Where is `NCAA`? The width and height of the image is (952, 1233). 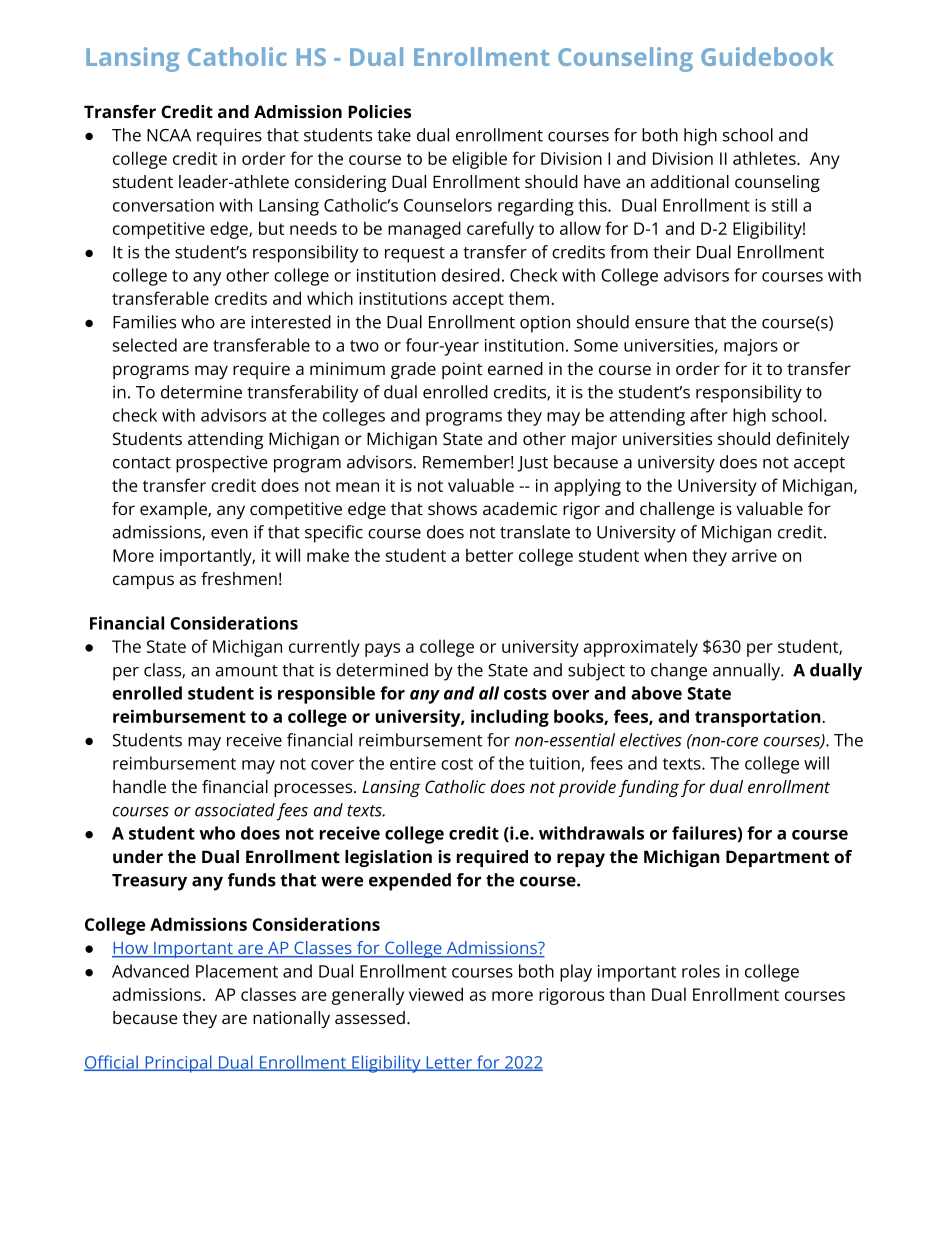 NCAA is located at coordinates (169, 135).
